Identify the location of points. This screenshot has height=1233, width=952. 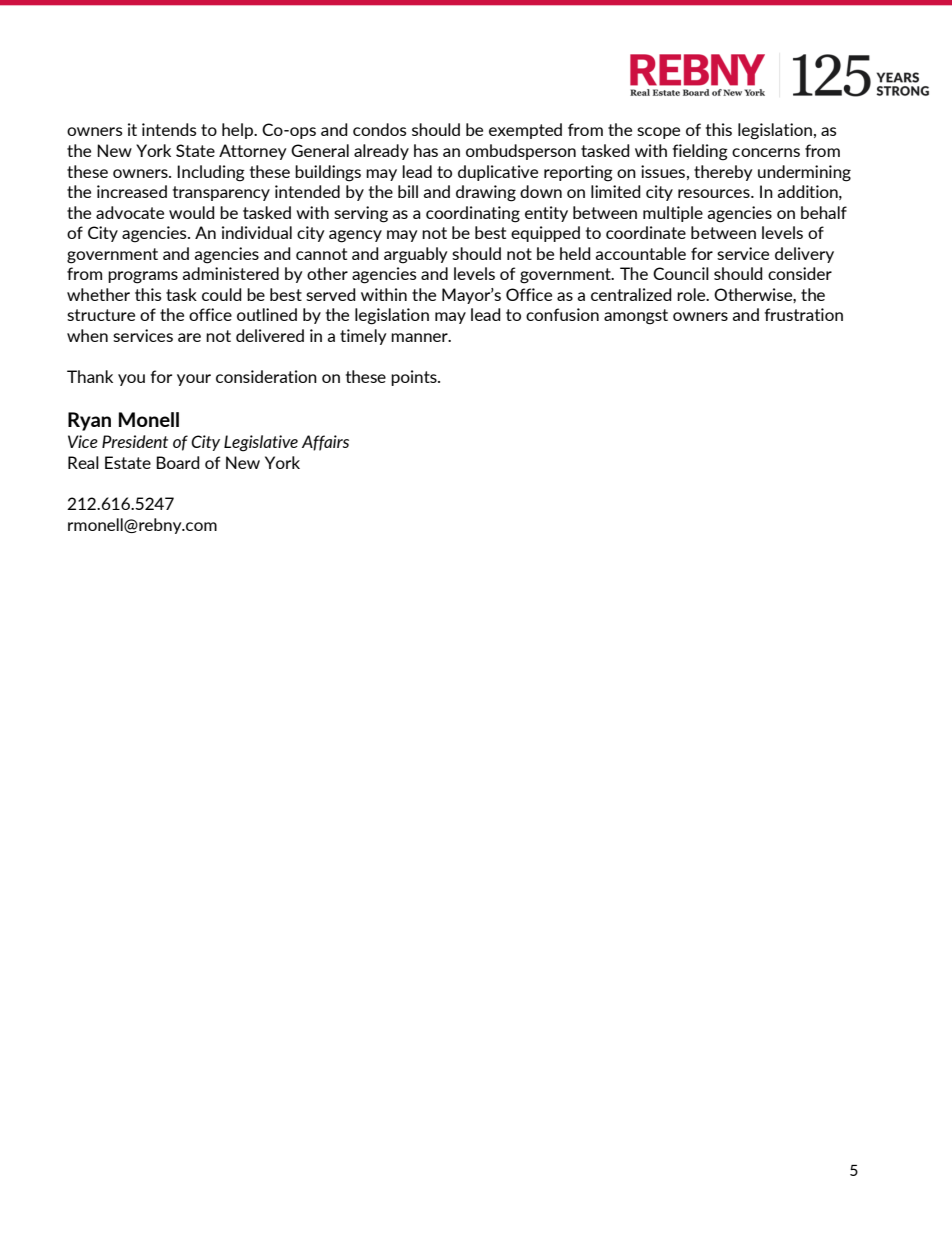
(415, 378).
